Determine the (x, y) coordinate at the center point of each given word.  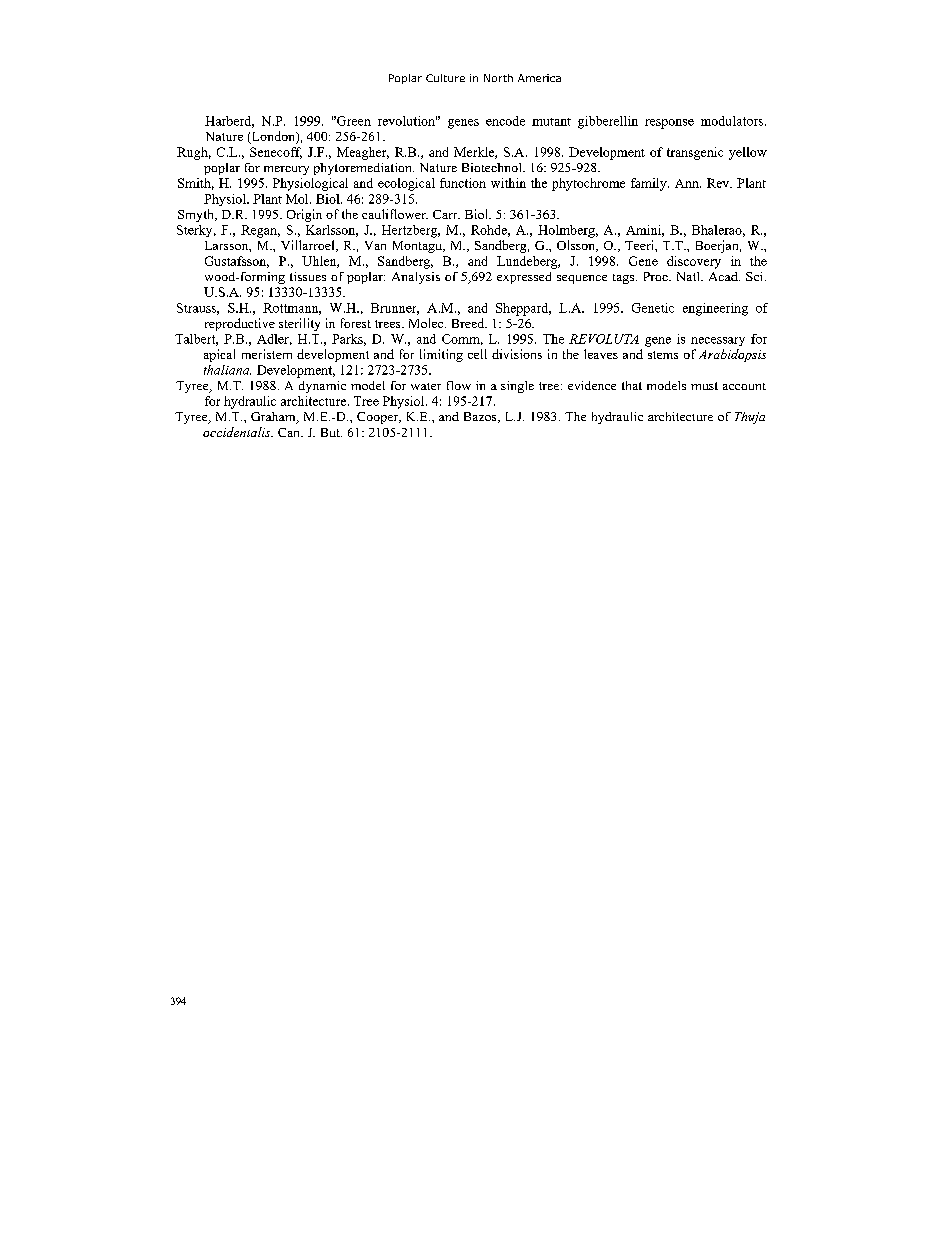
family (650, 184)
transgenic (695, 153)
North (498, 78)
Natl (689, 276)
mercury (286, 170)
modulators (732, 121)
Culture (445, 78)
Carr (446, 214)
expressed (524, 278)
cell (477, 354)
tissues (308, 276)
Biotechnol (493, 167)
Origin (304, 215)
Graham (274, 418)
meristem (267, 354)
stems (663, 355)
